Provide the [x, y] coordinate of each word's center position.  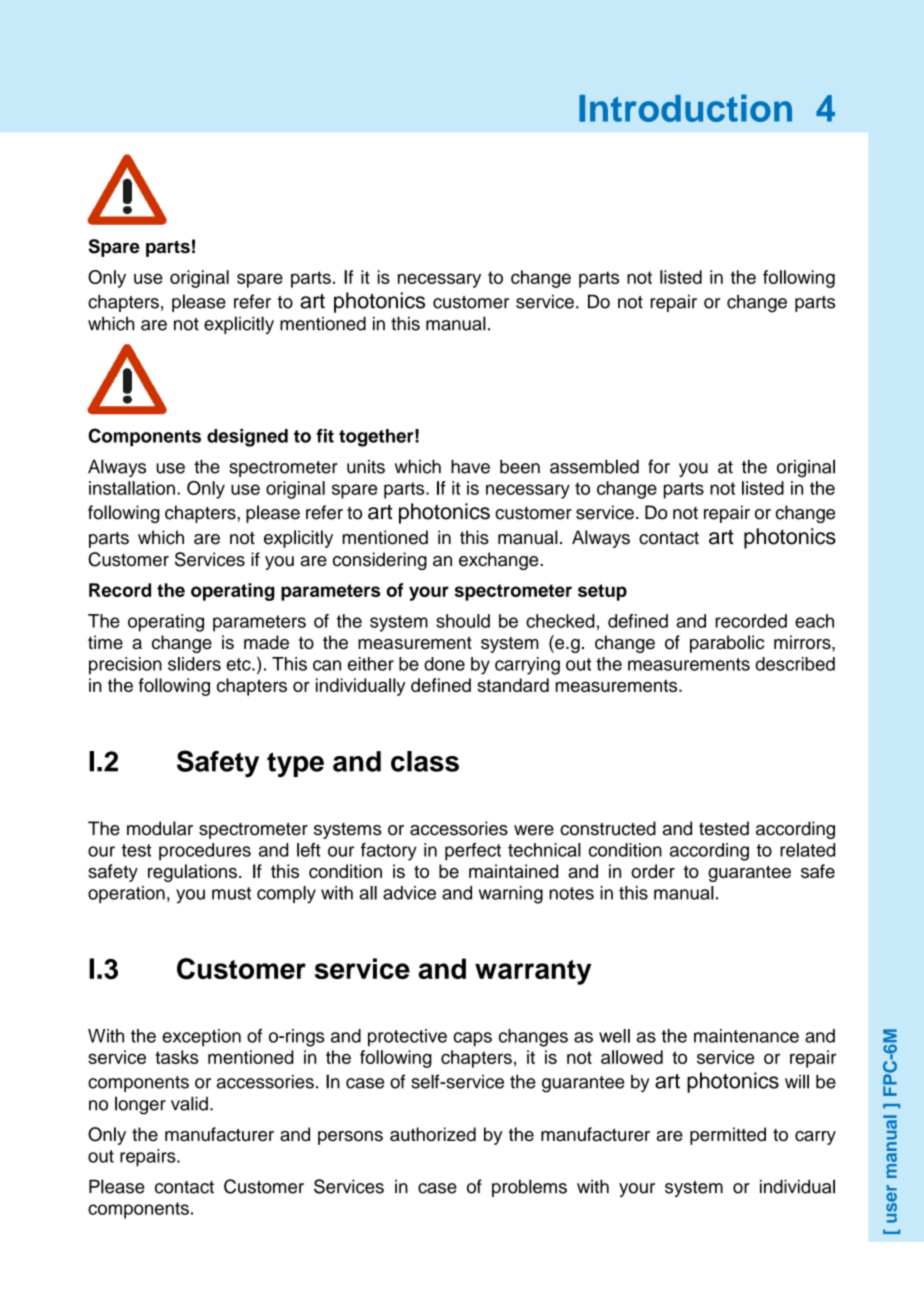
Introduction [685, 108]
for [659, 466]
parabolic [727, 644]
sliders [194, 664]
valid [189, 1103]
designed [247, 438]
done [444, 664]
